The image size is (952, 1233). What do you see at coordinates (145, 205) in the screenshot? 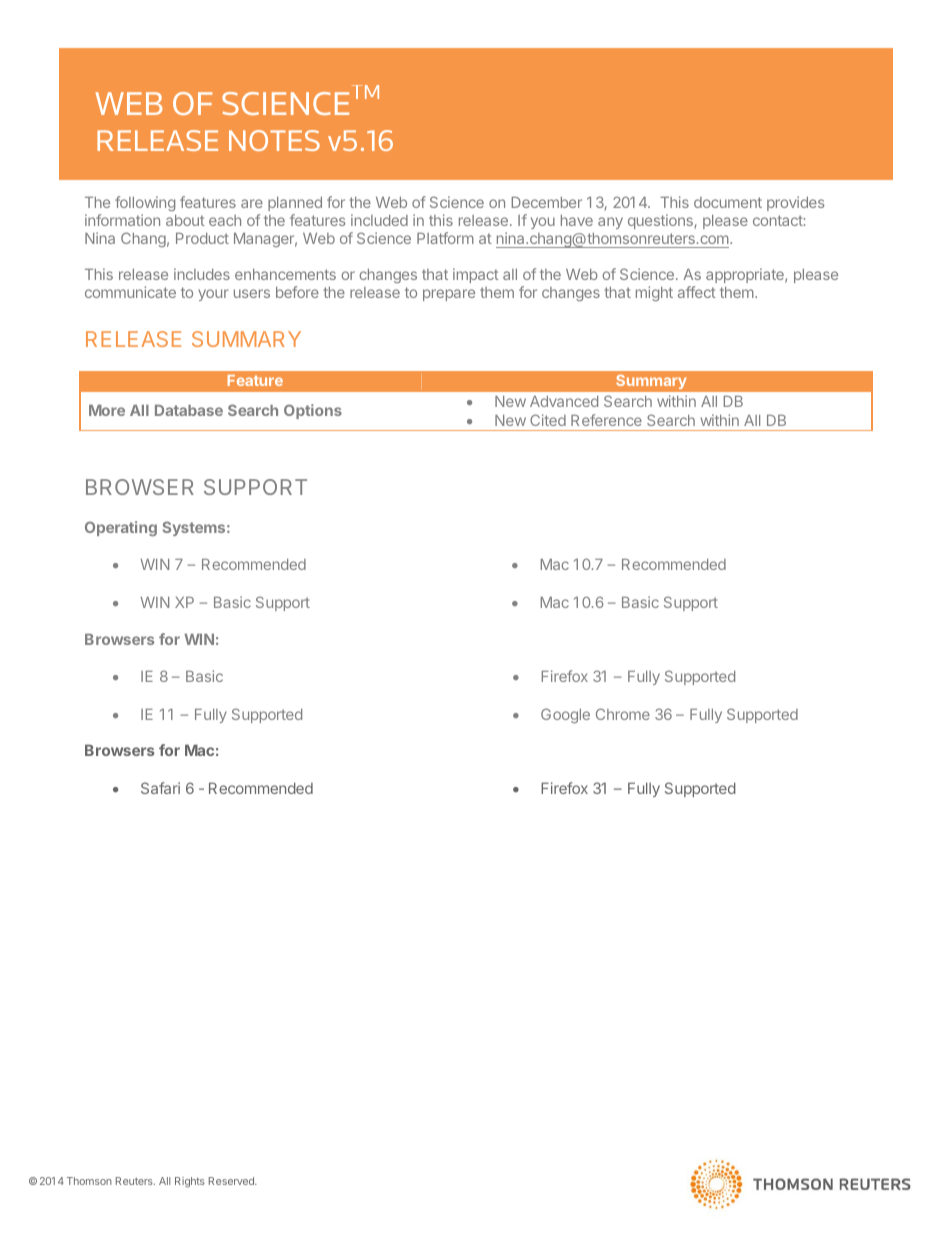
I see `following` at bounding box center [145, 205].
